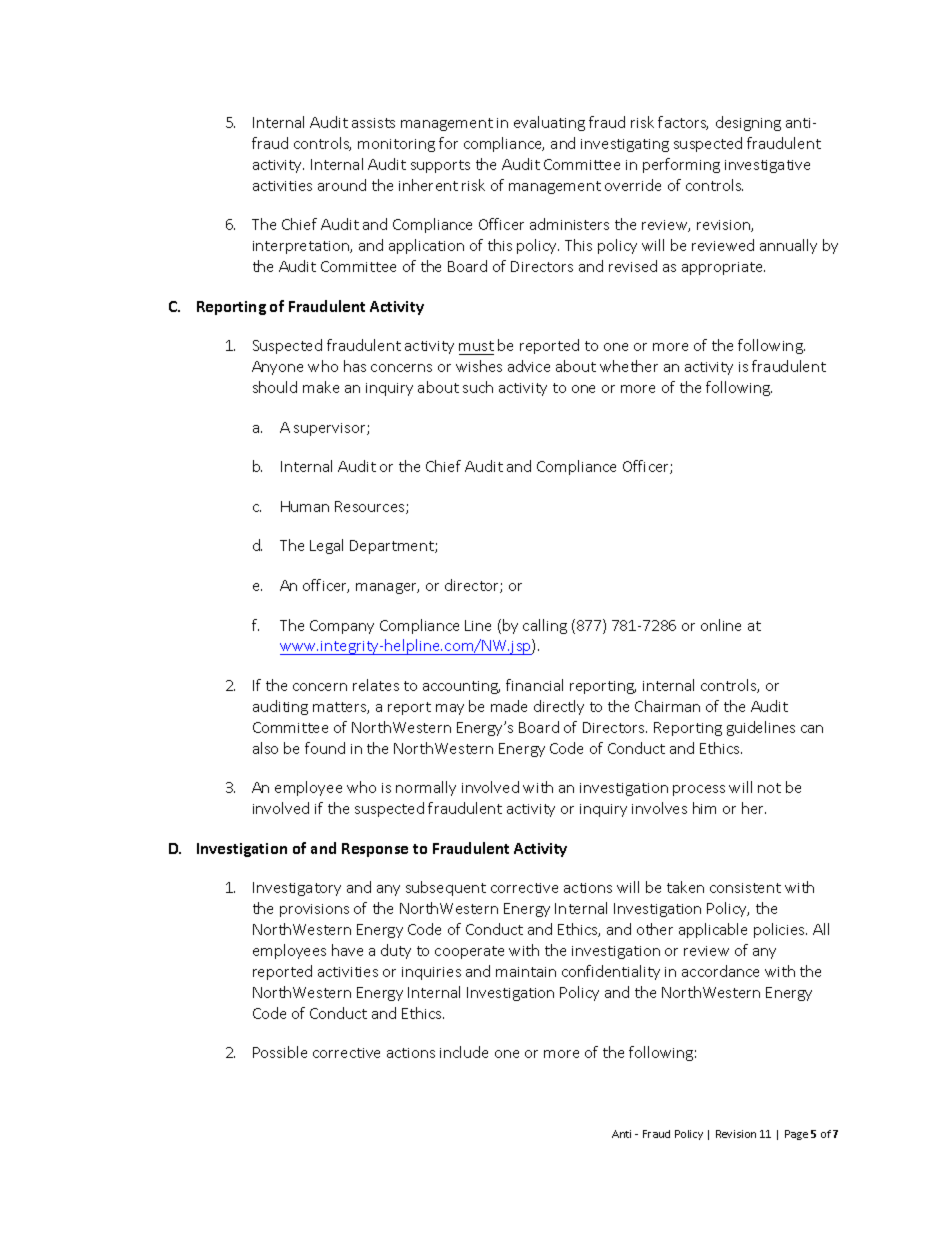 This image has width=952, height=1233. I want to click on subsequent, so click(446, 888).
